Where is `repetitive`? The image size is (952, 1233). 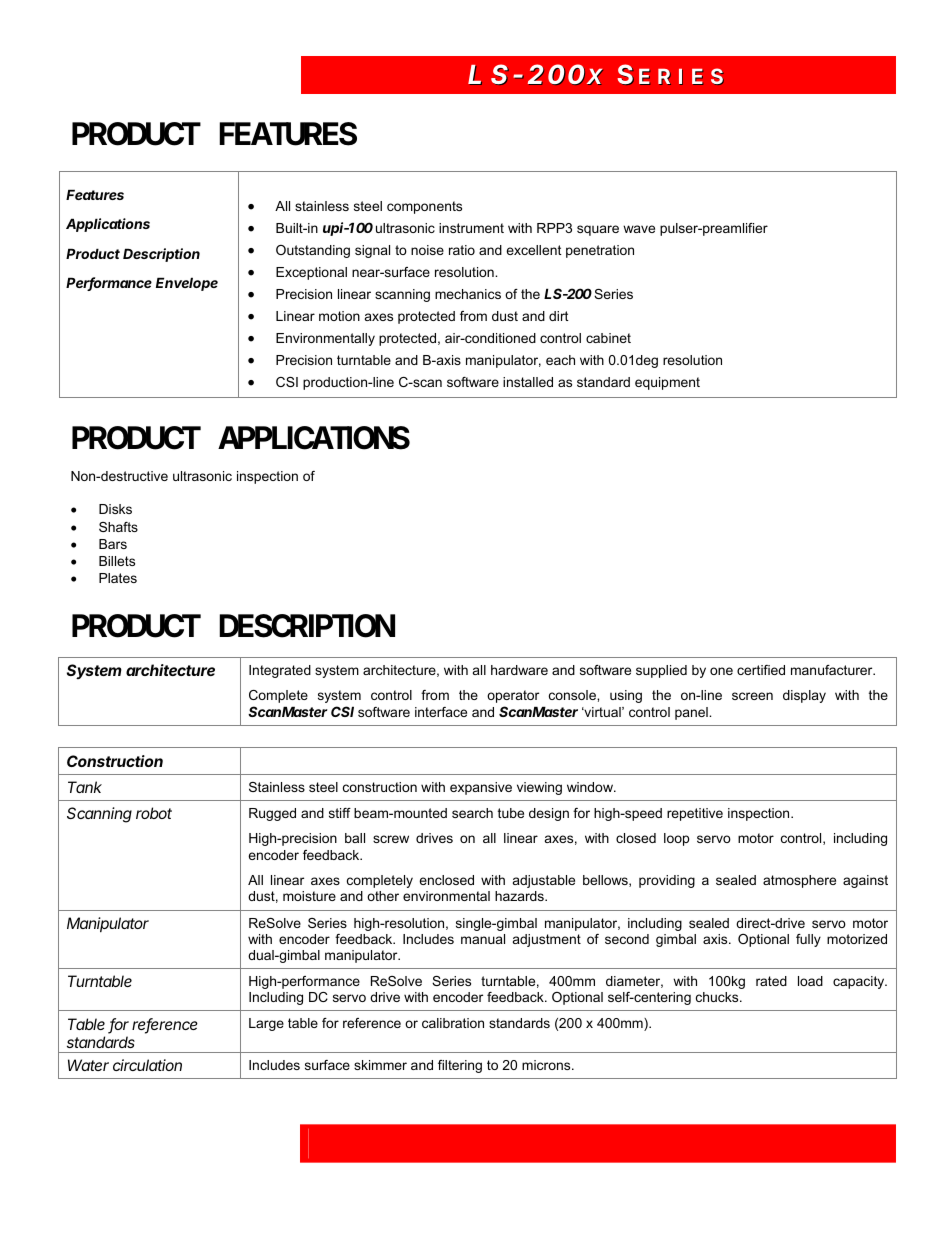 repetitive is located at coordinates (695, 814).
